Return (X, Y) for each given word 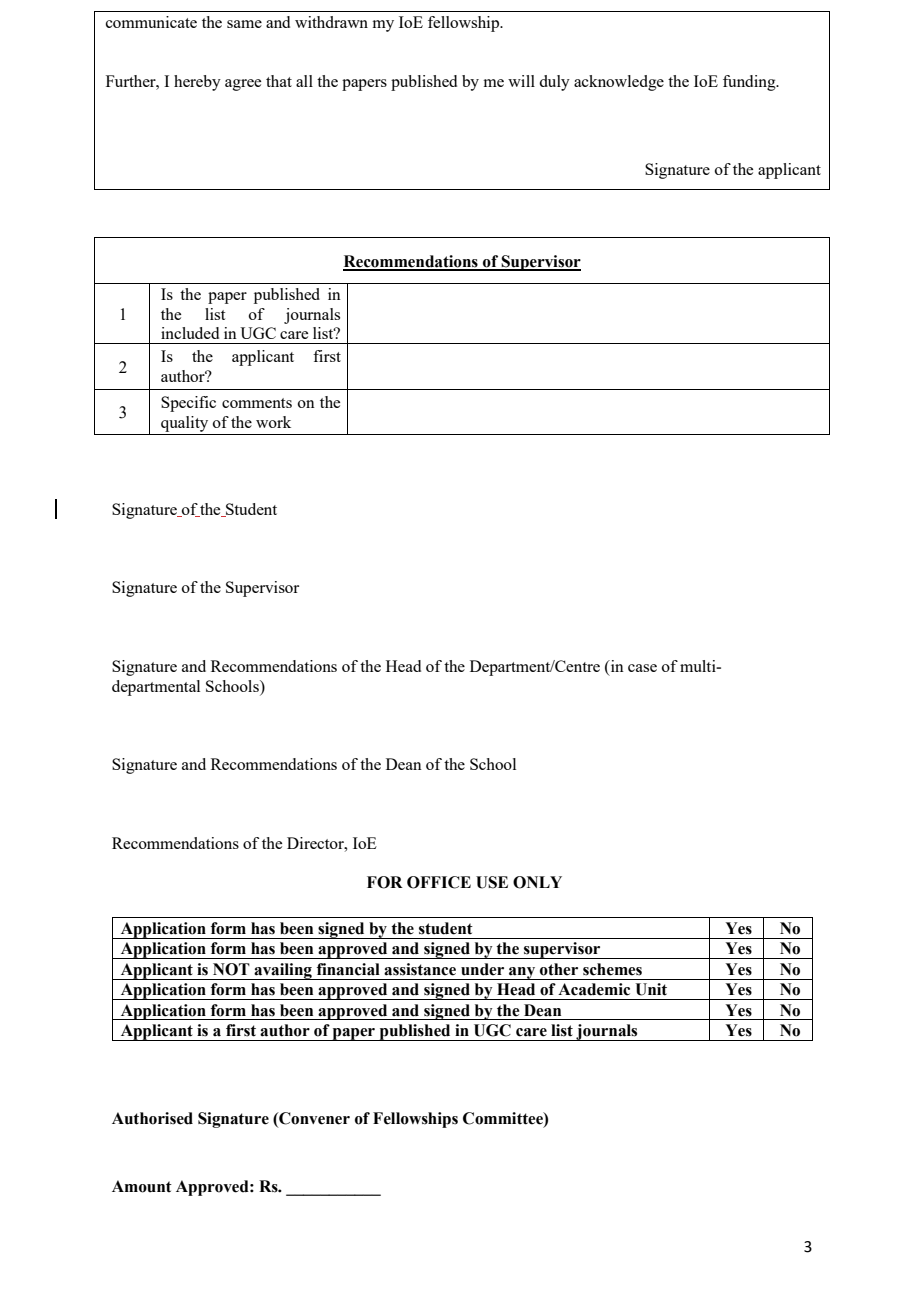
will (521, 81)
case (642, 668)
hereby (197, 83)
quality (184, 424)
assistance (420, 969)
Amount (142, 1186)
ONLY (537, 882)
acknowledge (619, 83)
